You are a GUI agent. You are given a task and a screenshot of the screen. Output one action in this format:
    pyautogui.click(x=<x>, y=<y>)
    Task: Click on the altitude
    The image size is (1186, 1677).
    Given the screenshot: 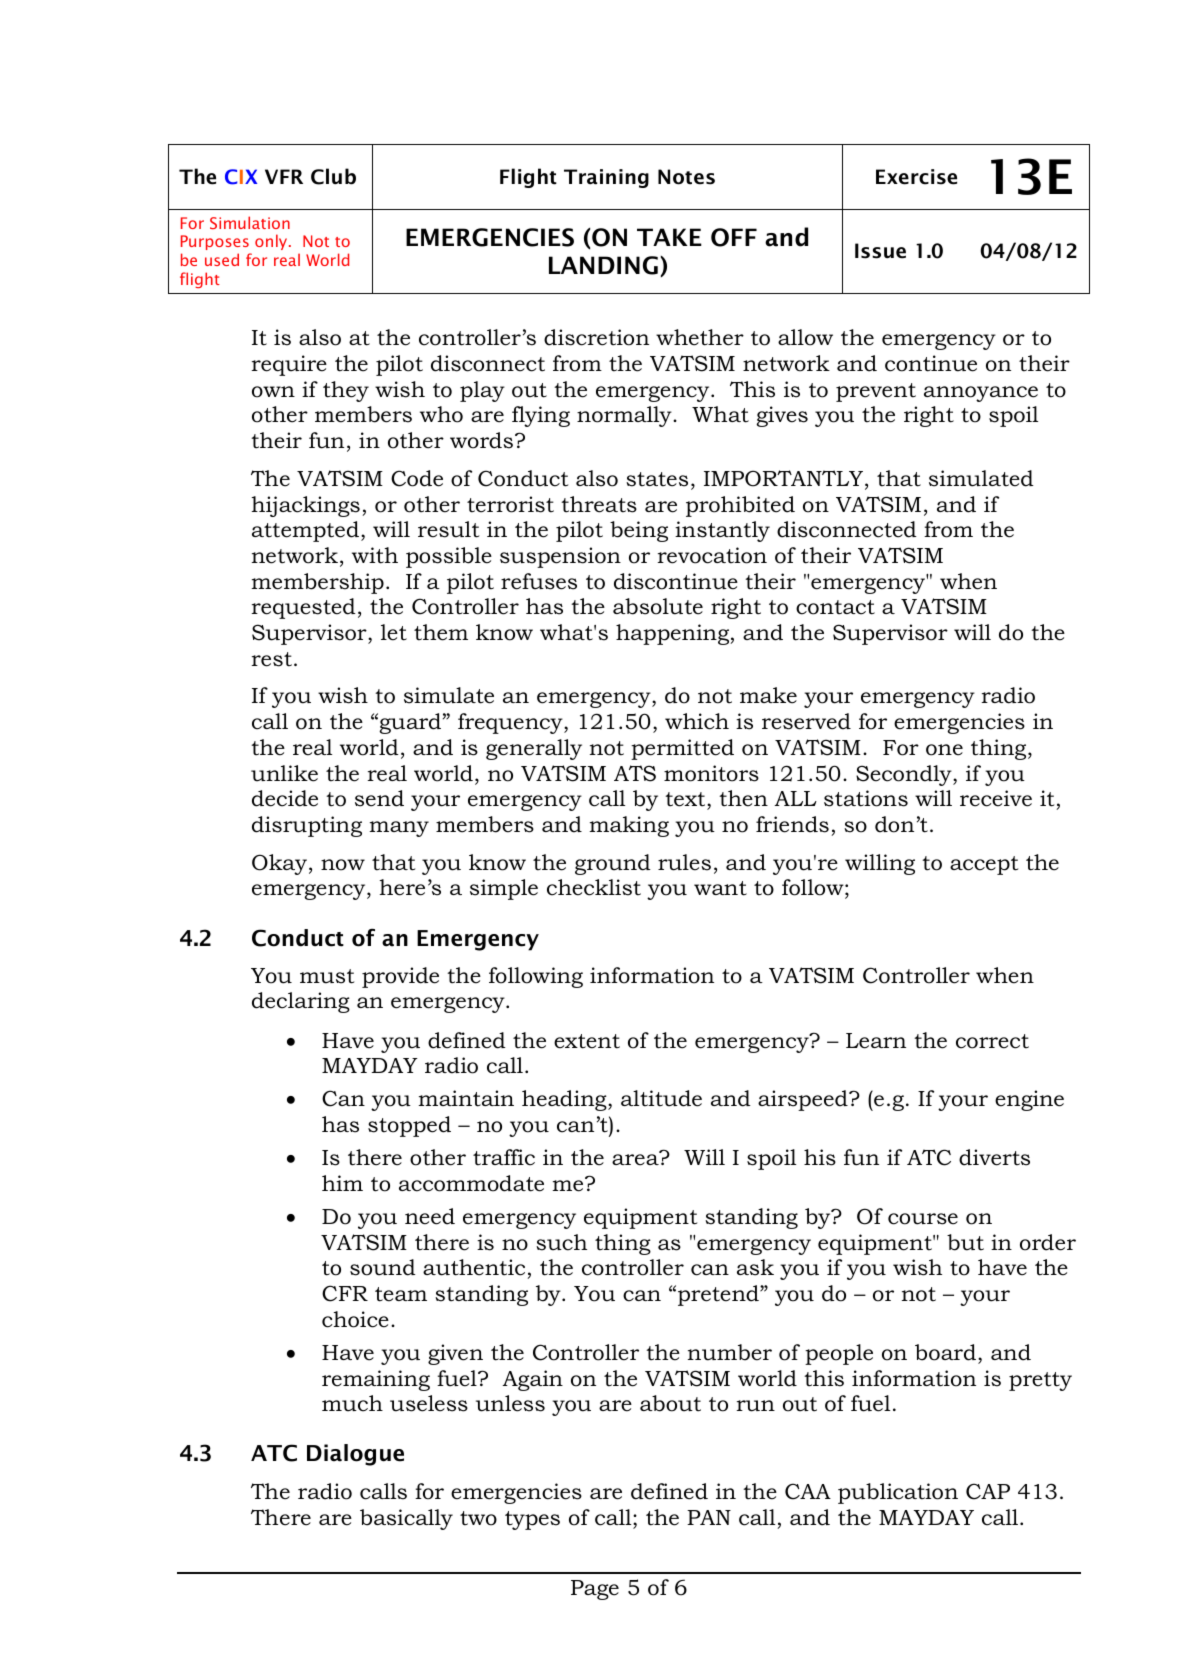 What is the action you would take?
    pyautogui.click(x=661, y=1098)
